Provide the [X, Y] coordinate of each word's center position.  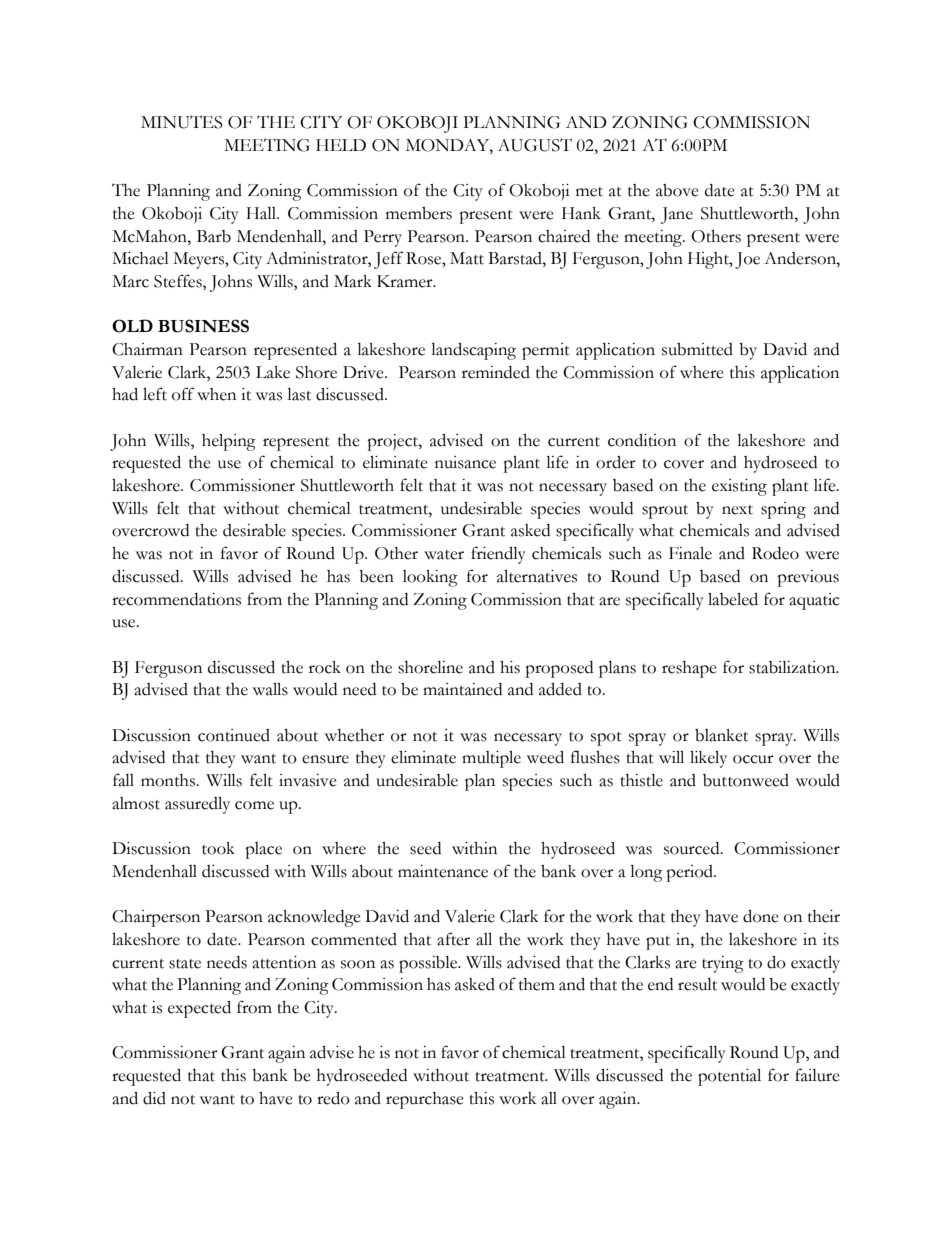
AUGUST [535, 145]
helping [229, 442]
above [677, 190]
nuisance [465, 462]
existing [739, 487]
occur [753, 759]
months [169, 780]
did [154, 1098]
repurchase [425, 1100]
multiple [491, 759]
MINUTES [182, 122]
